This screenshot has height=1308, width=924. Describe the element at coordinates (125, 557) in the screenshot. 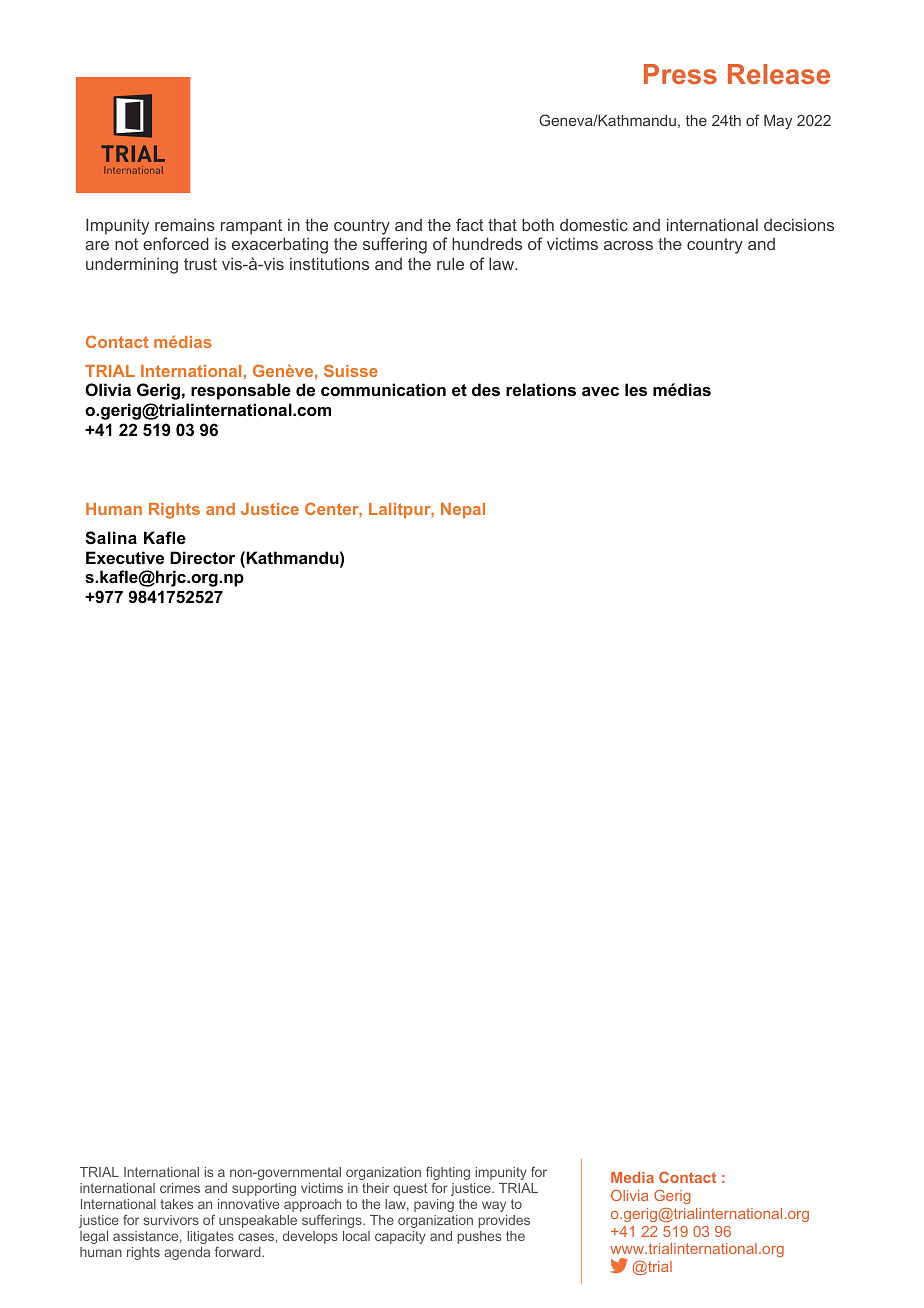

I see `Executive` at that location.
